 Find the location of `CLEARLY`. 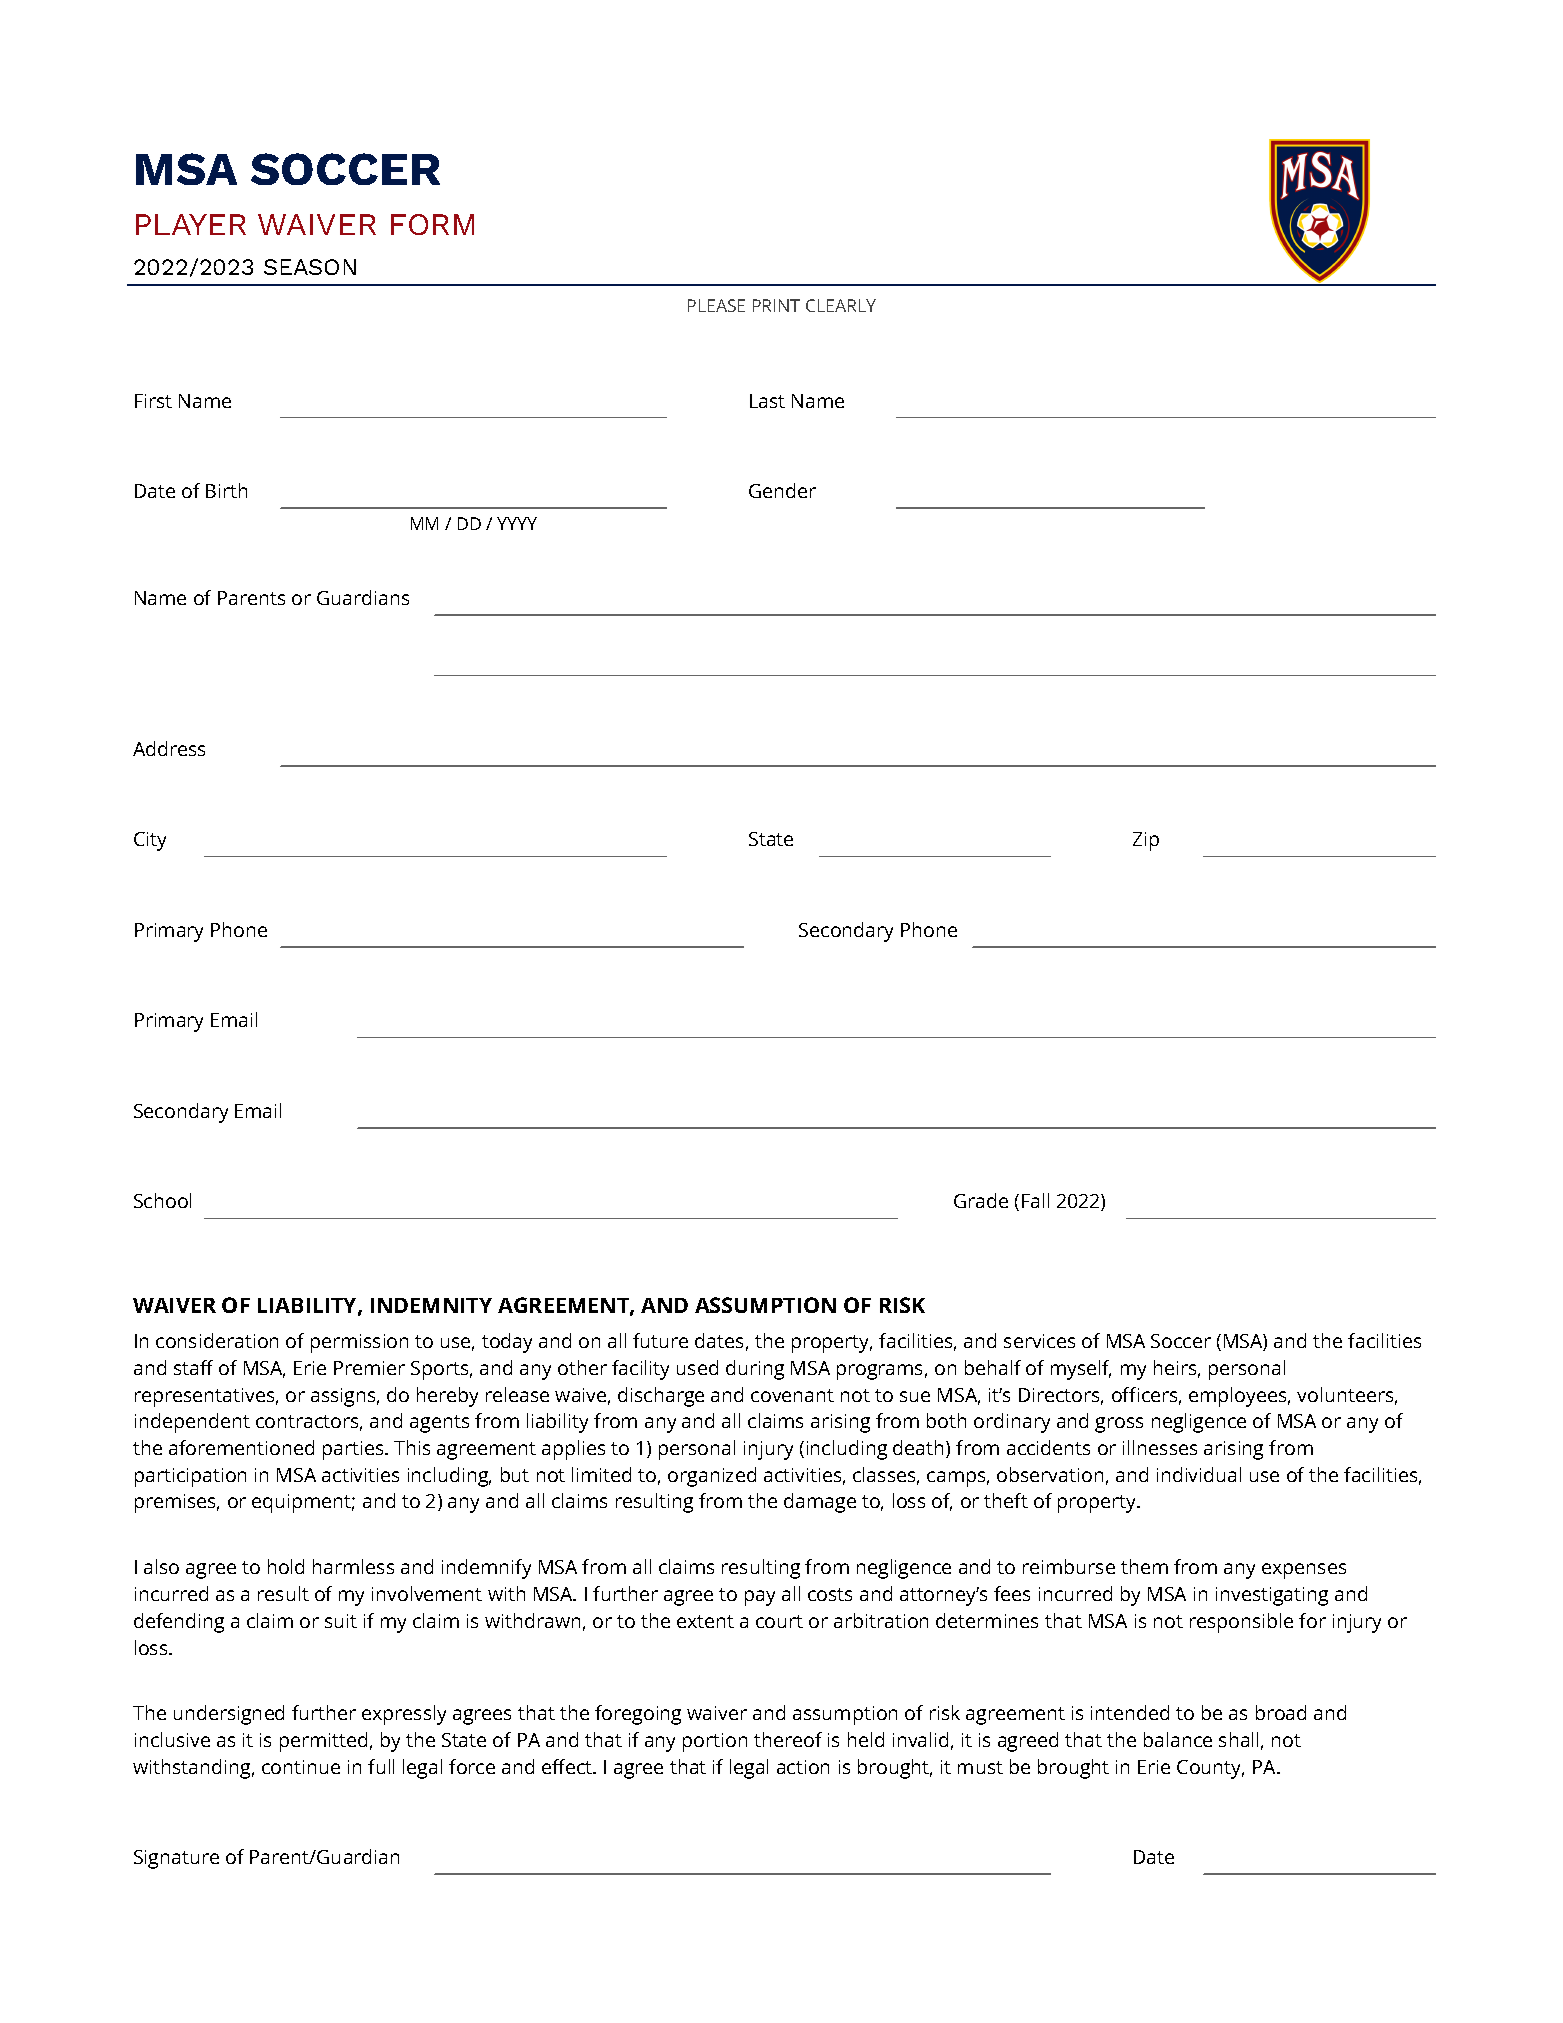

CLEARLY is located at coordinates (841, 305).
